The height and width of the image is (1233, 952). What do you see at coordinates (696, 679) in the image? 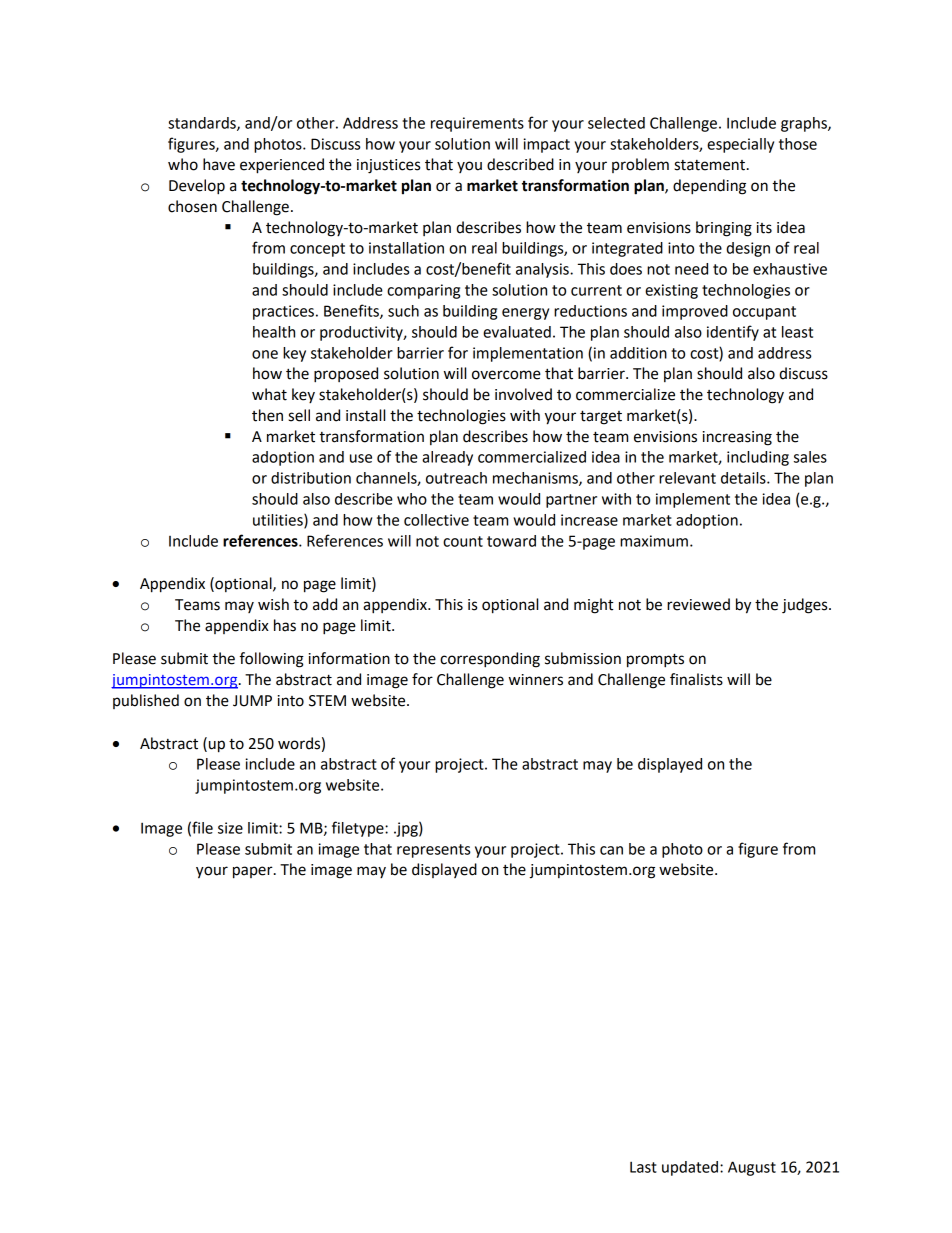
I see `finalists` at bounding box center [696, 679].
